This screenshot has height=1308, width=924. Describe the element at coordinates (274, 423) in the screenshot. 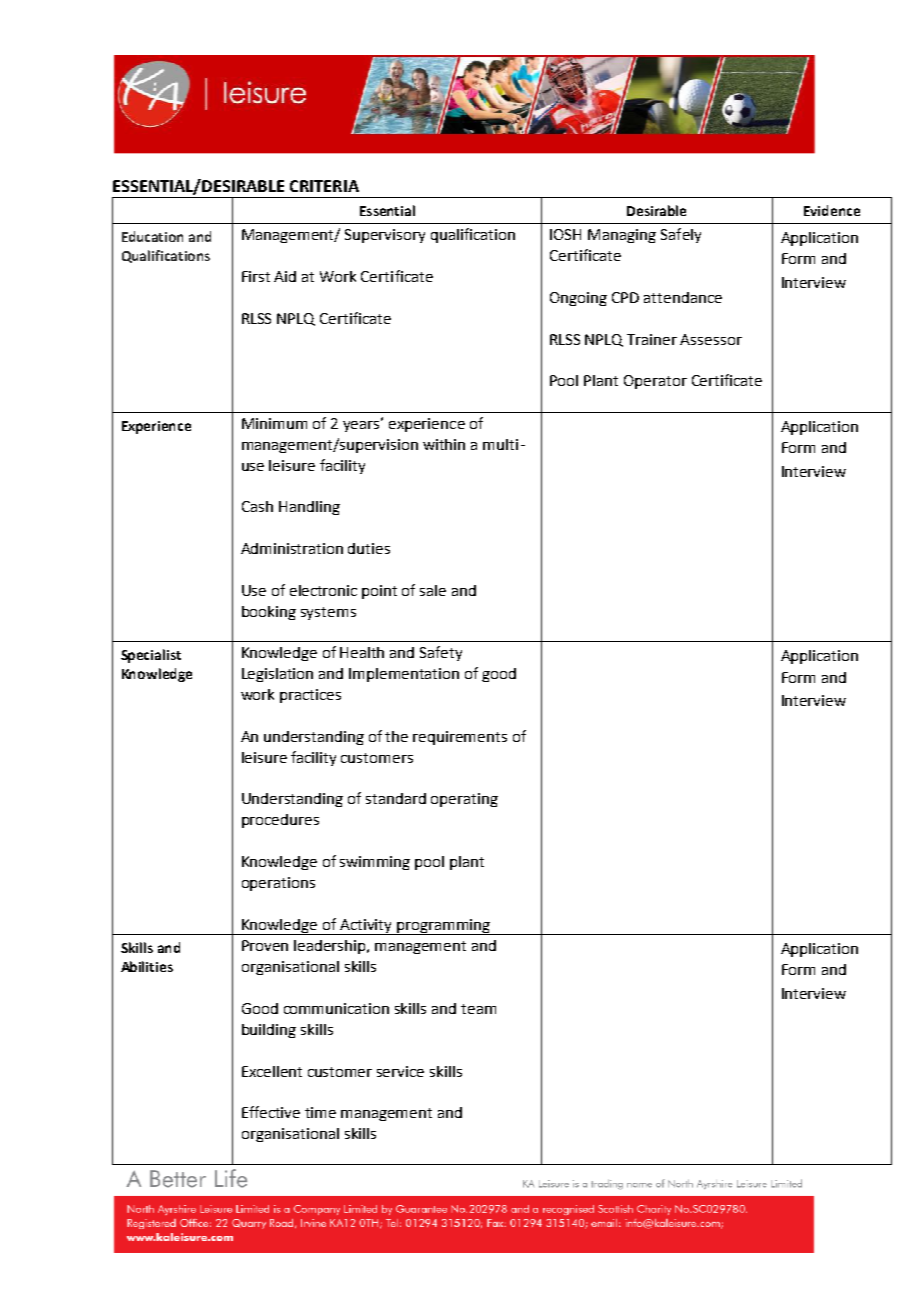

I see `Minimum` at that location.
